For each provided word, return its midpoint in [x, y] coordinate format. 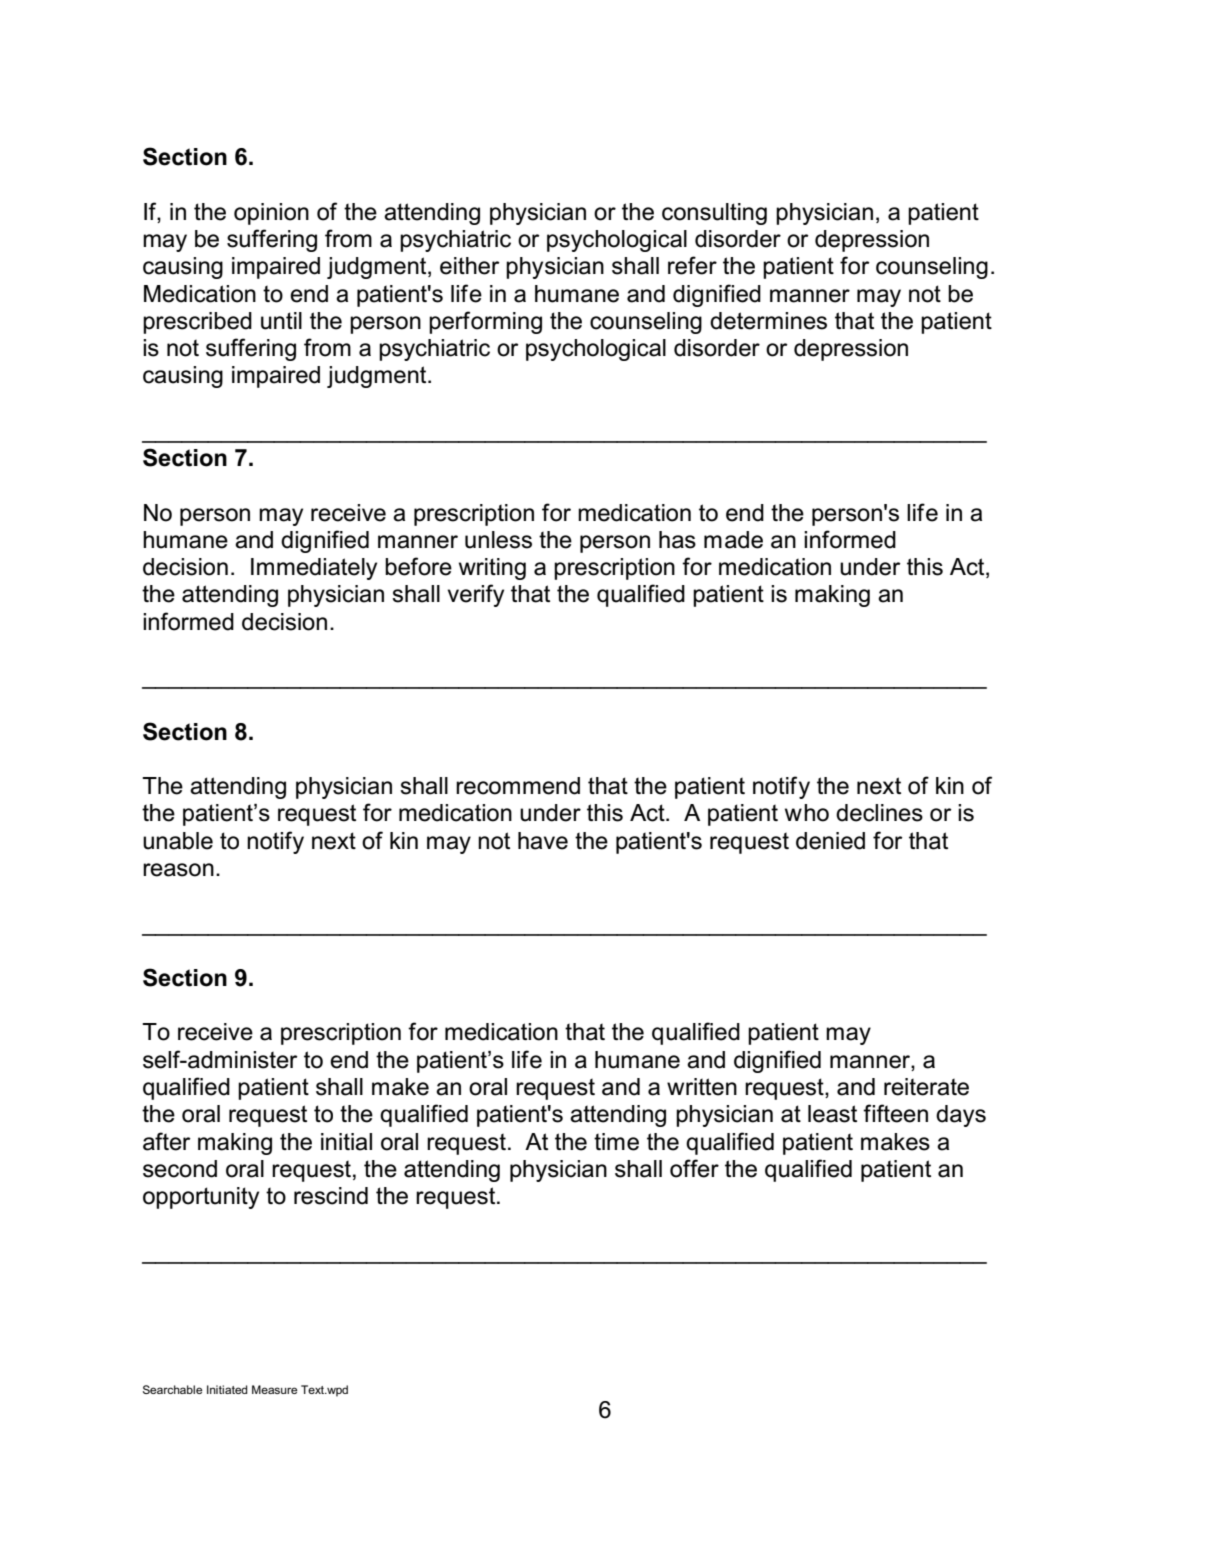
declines [879, 813]
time [616, 1142]
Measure [275, 1389]
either [470, 266]
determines [768, 321]
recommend [518, 786]
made [733, 540]
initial [346, 1142]
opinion [271, 214]
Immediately [314, 569]
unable [178, 841]
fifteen [895, 1113]
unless [498, 540]
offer [694, 1168]
